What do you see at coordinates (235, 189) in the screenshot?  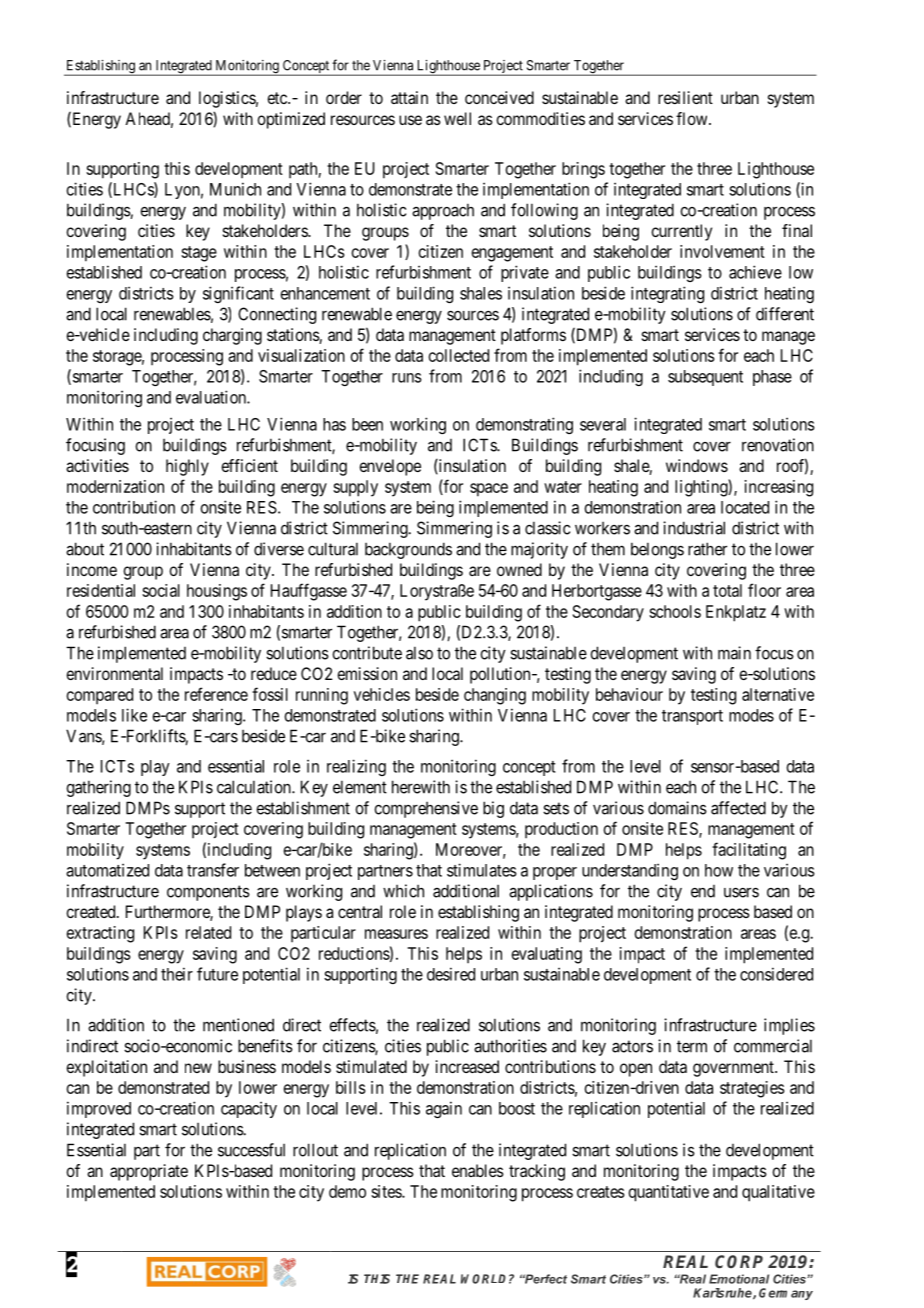 I see `Munich` at bounding box center [235, 189].
